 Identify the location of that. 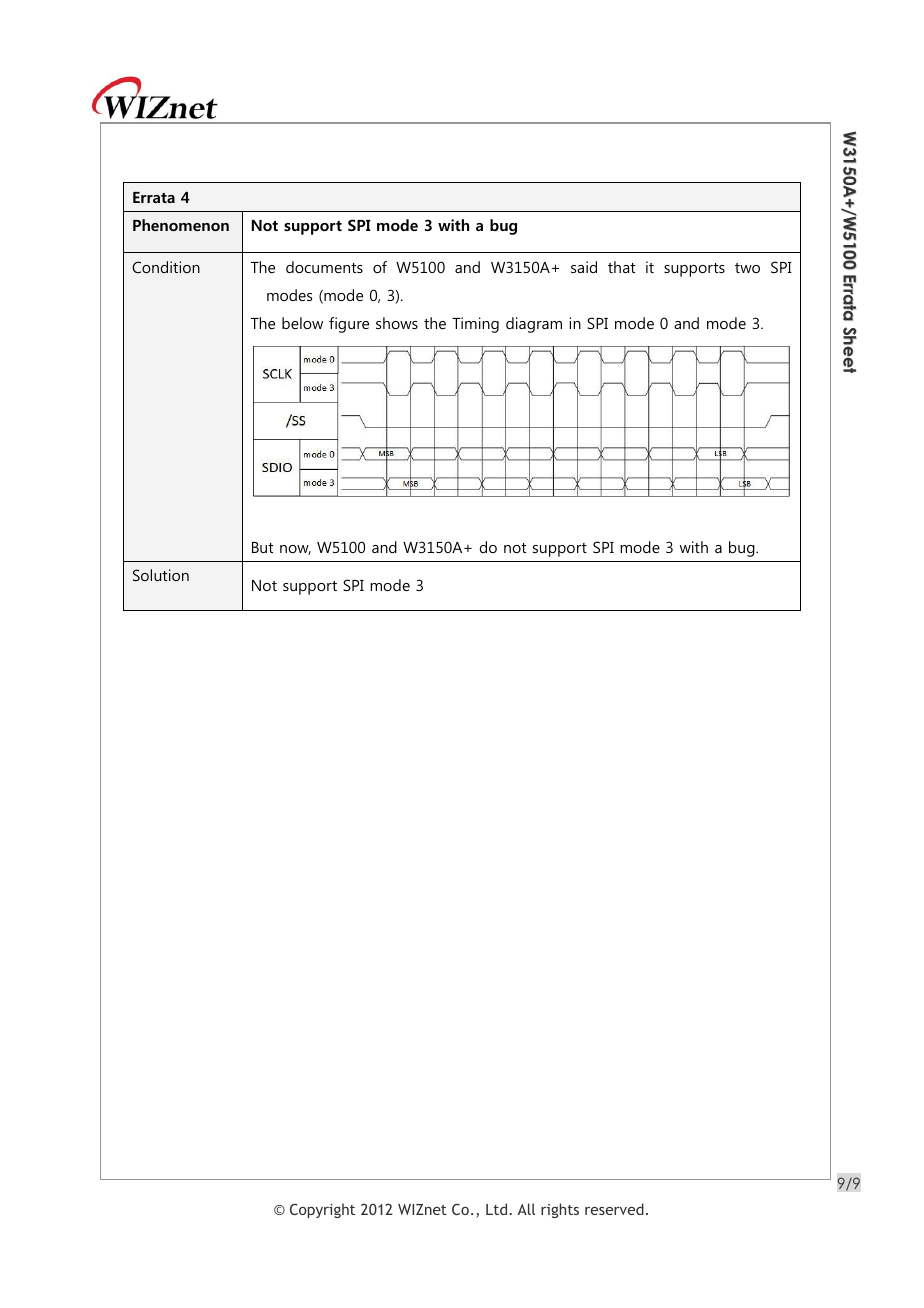
(621, 267).
